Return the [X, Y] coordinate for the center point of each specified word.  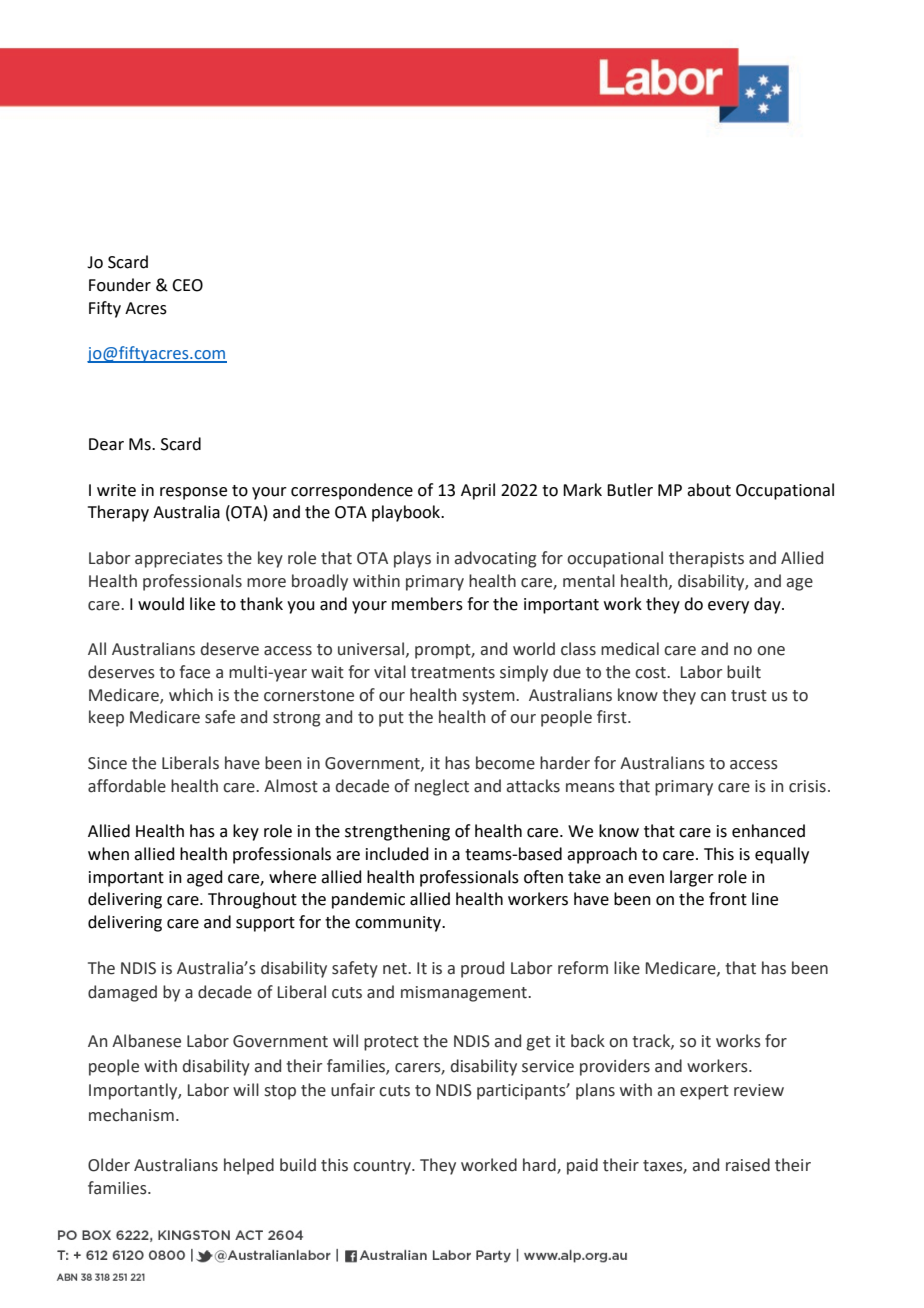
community [399, 924]
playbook [407, 513]
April [478, 491]
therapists [706, 559]
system [490, 697]
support [265, 924]
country [383, 1167]
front [728, 899]
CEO [187, 285]
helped [249, 1166]
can [713, 697]
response [193, 493]
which [191, 695]
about [709, 490]
